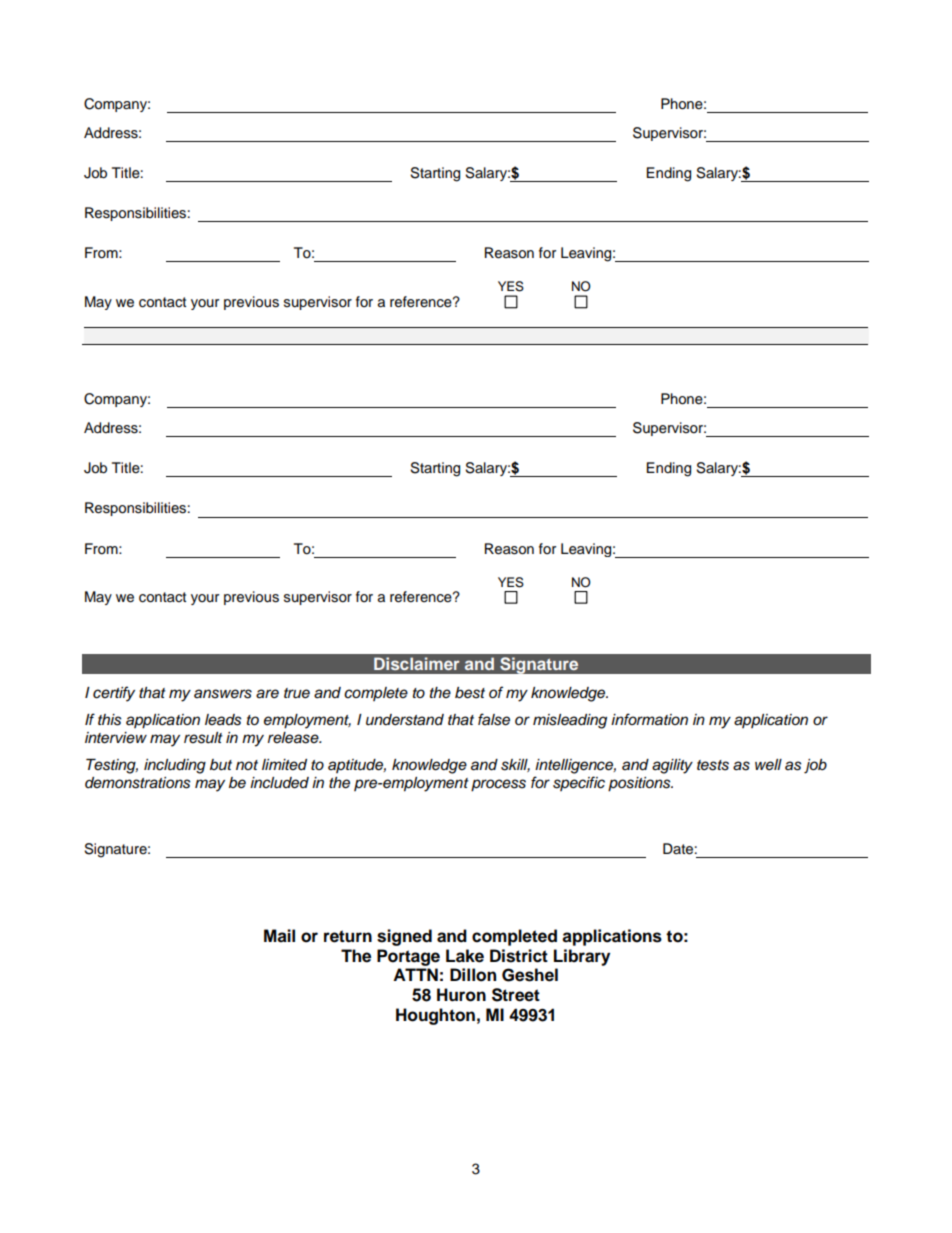 The image size is (952, 1233). What do you see at coordinates (470, 693) in the screenshot?
I see `best` at bounding box center [470, 693].
